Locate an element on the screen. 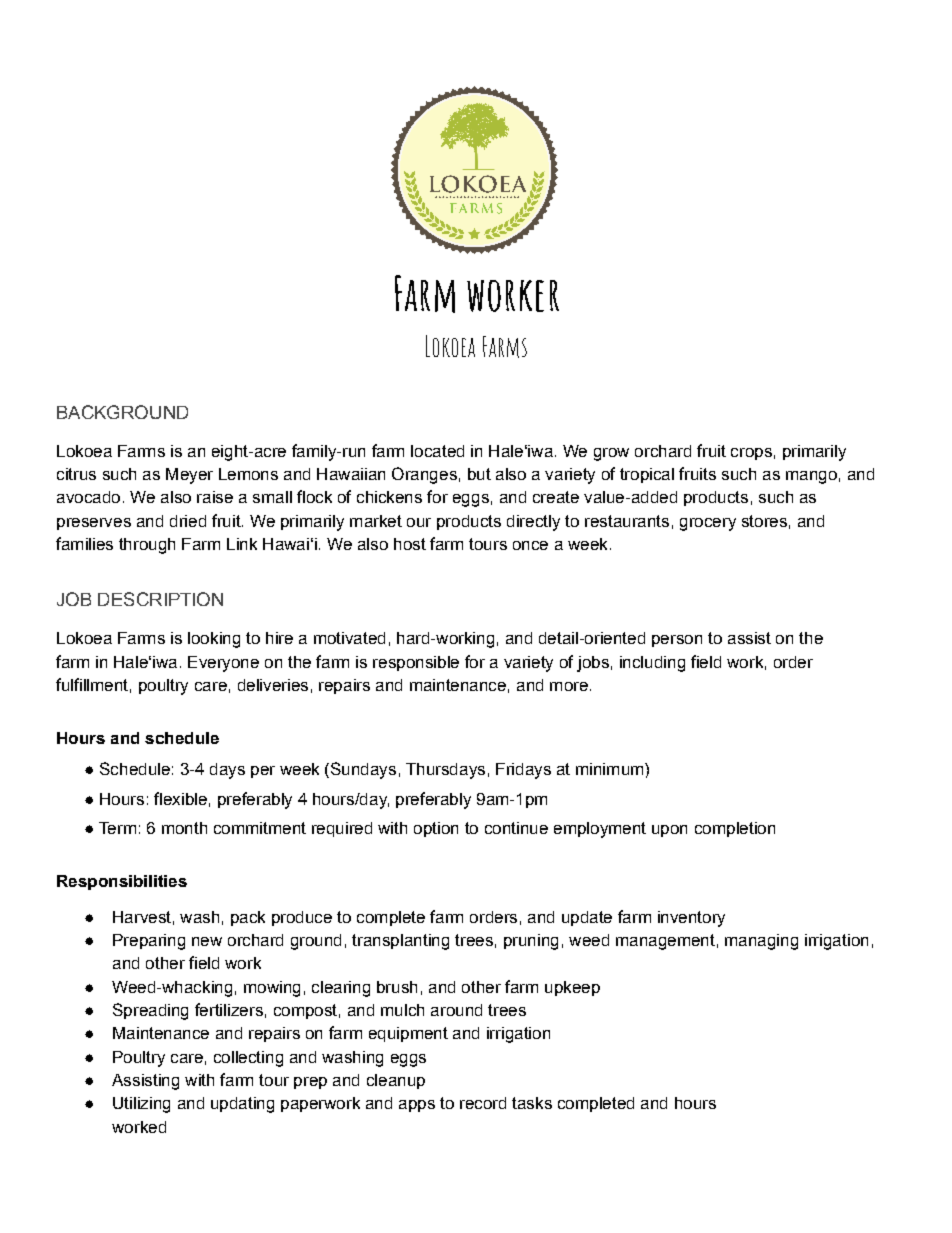  tropical is located at coordinates (647, 475).
